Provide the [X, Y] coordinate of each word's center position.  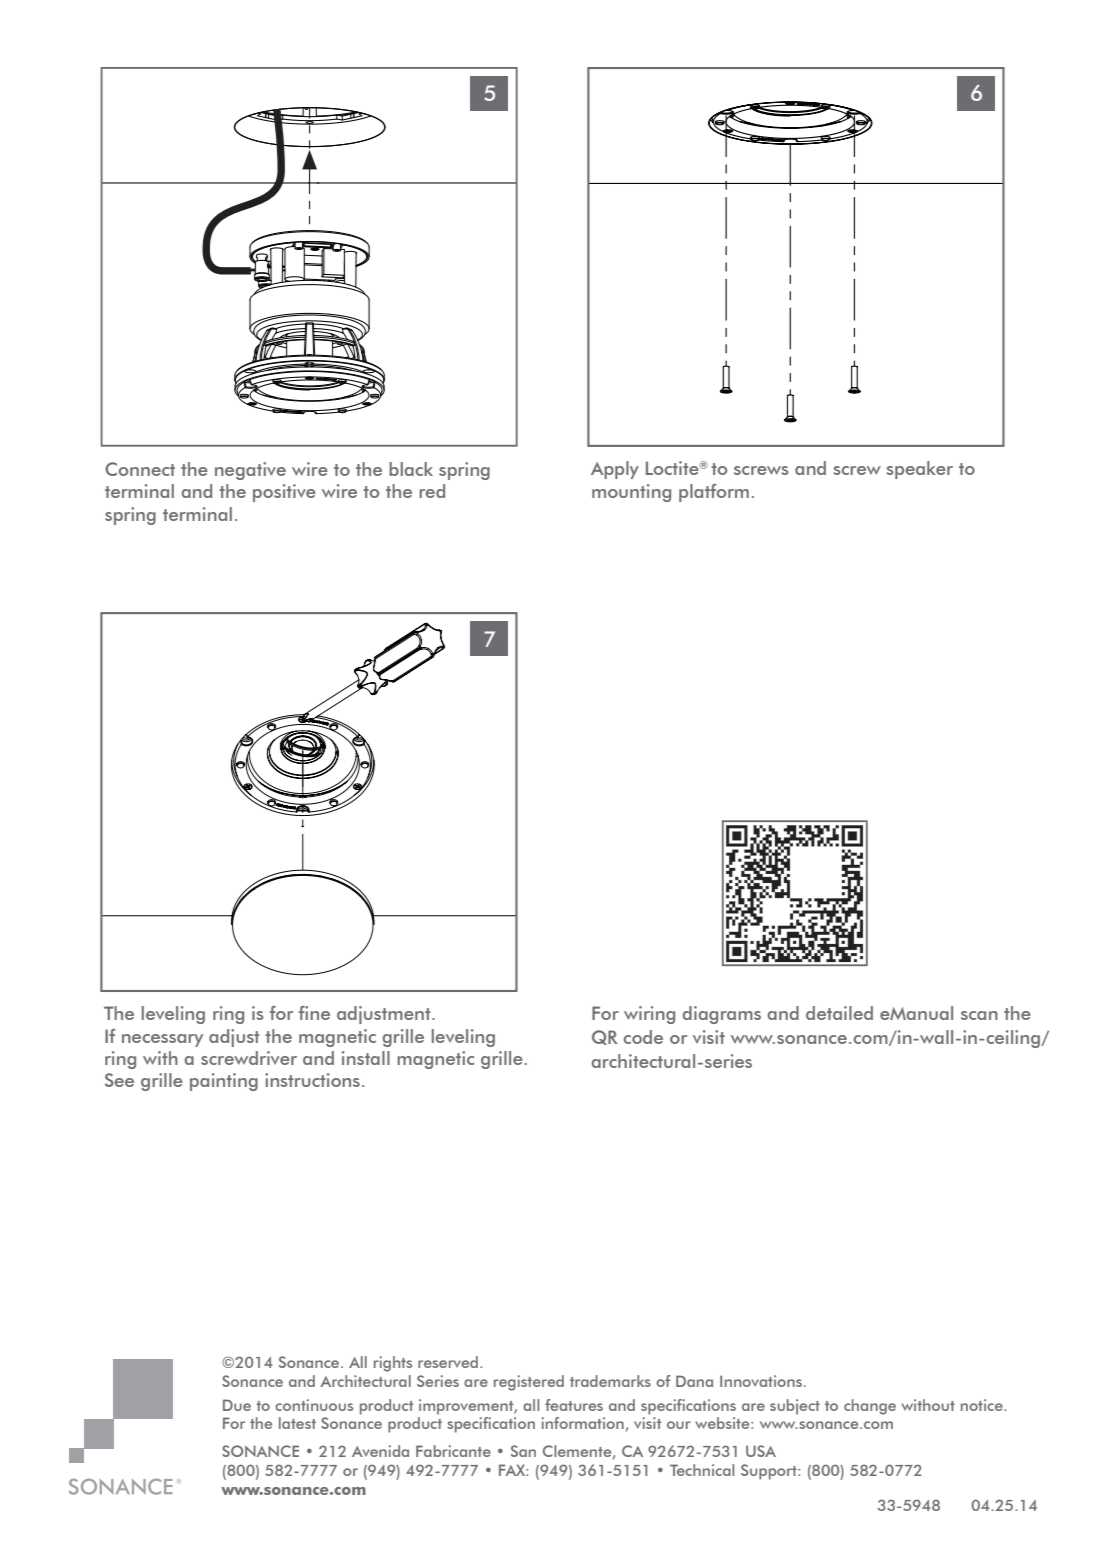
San [523, 1451]
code [643, 1037]
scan [979, 1015]
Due [237, 1405]
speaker [919, 470]
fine [314, 1013]
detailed [839, 1013]
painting [224, 1082]
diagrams [722, 1015]
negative [250, 471]
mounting [631, 493]
